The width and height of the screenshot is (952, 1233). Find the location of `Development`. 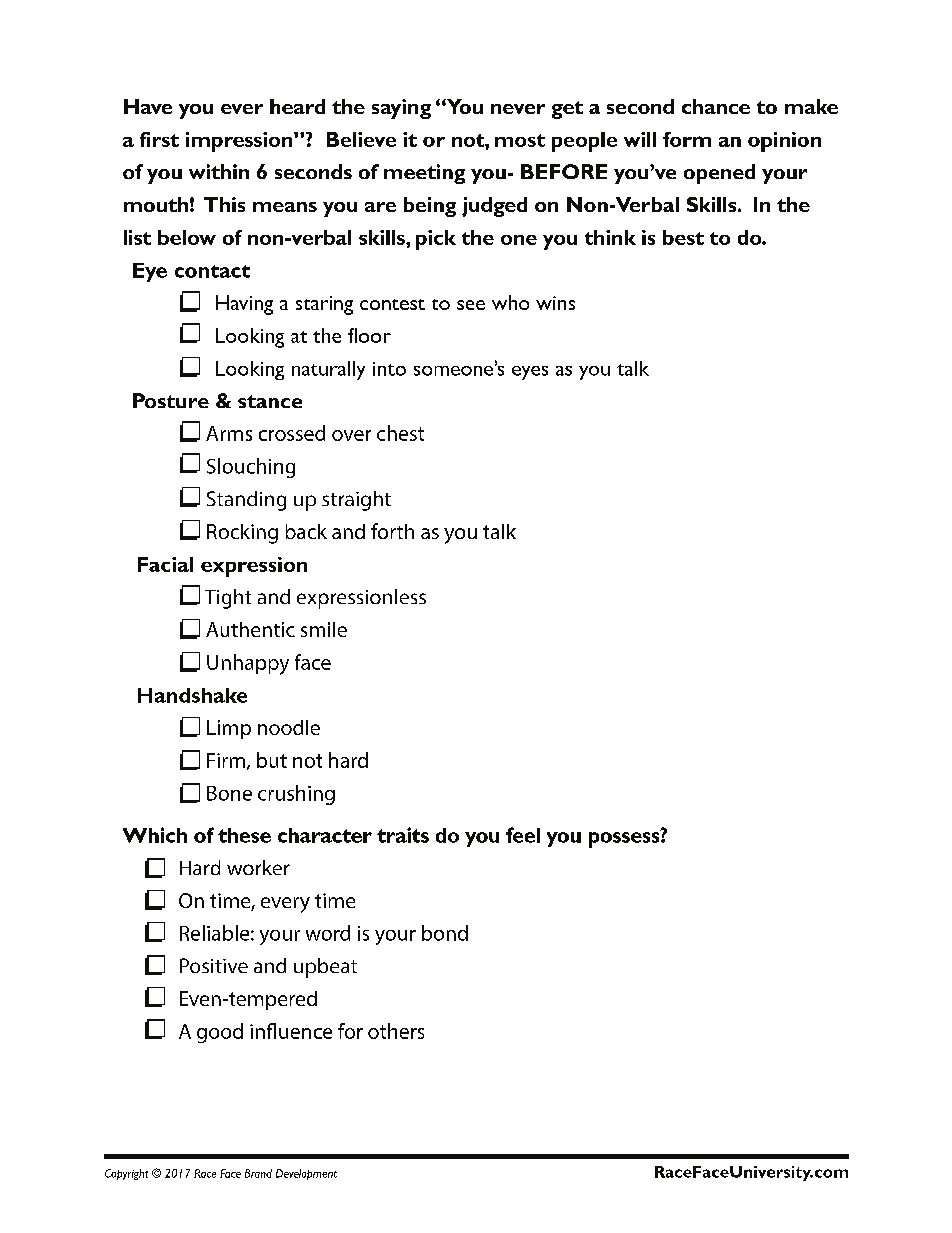

Development is located at coordinates (306, 1174).
